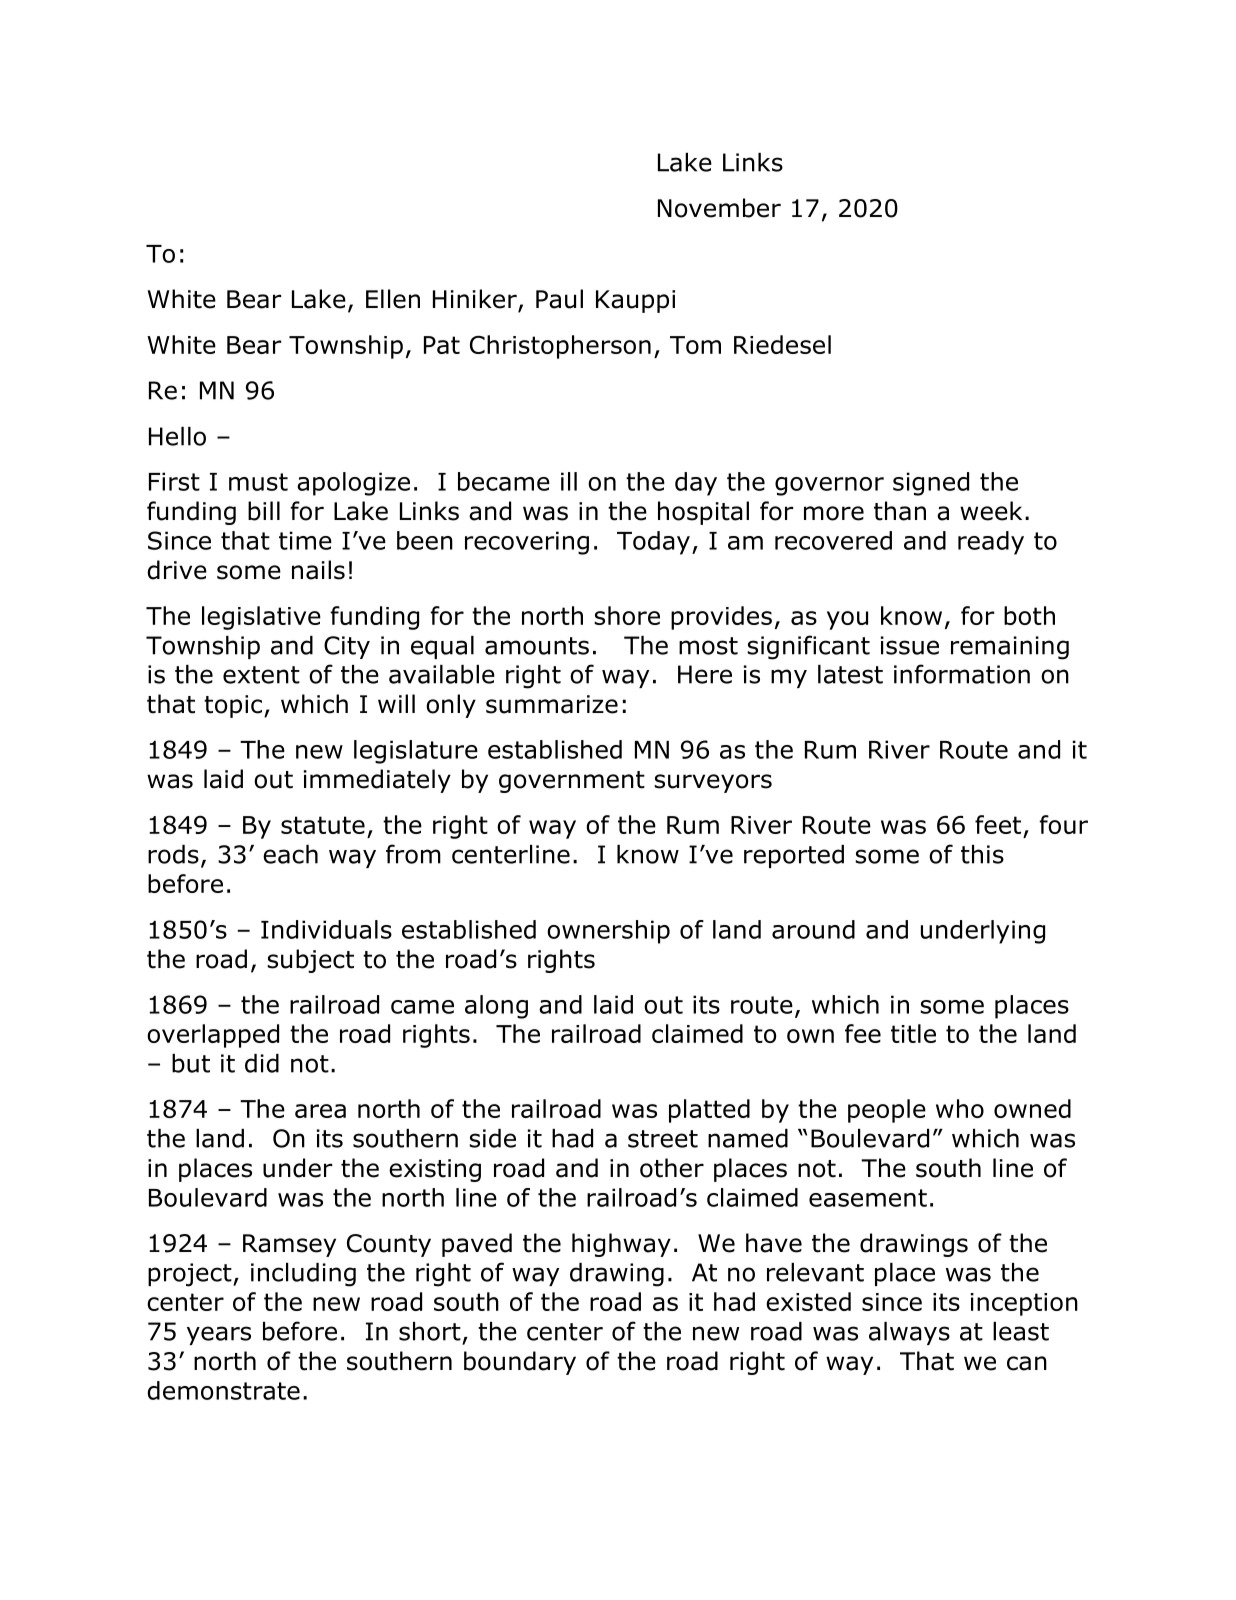 This screenshot has height=1600, width=1236. Describe the element at coordinates (559, 299) in the screenshot. I see `Paul` at that location.
